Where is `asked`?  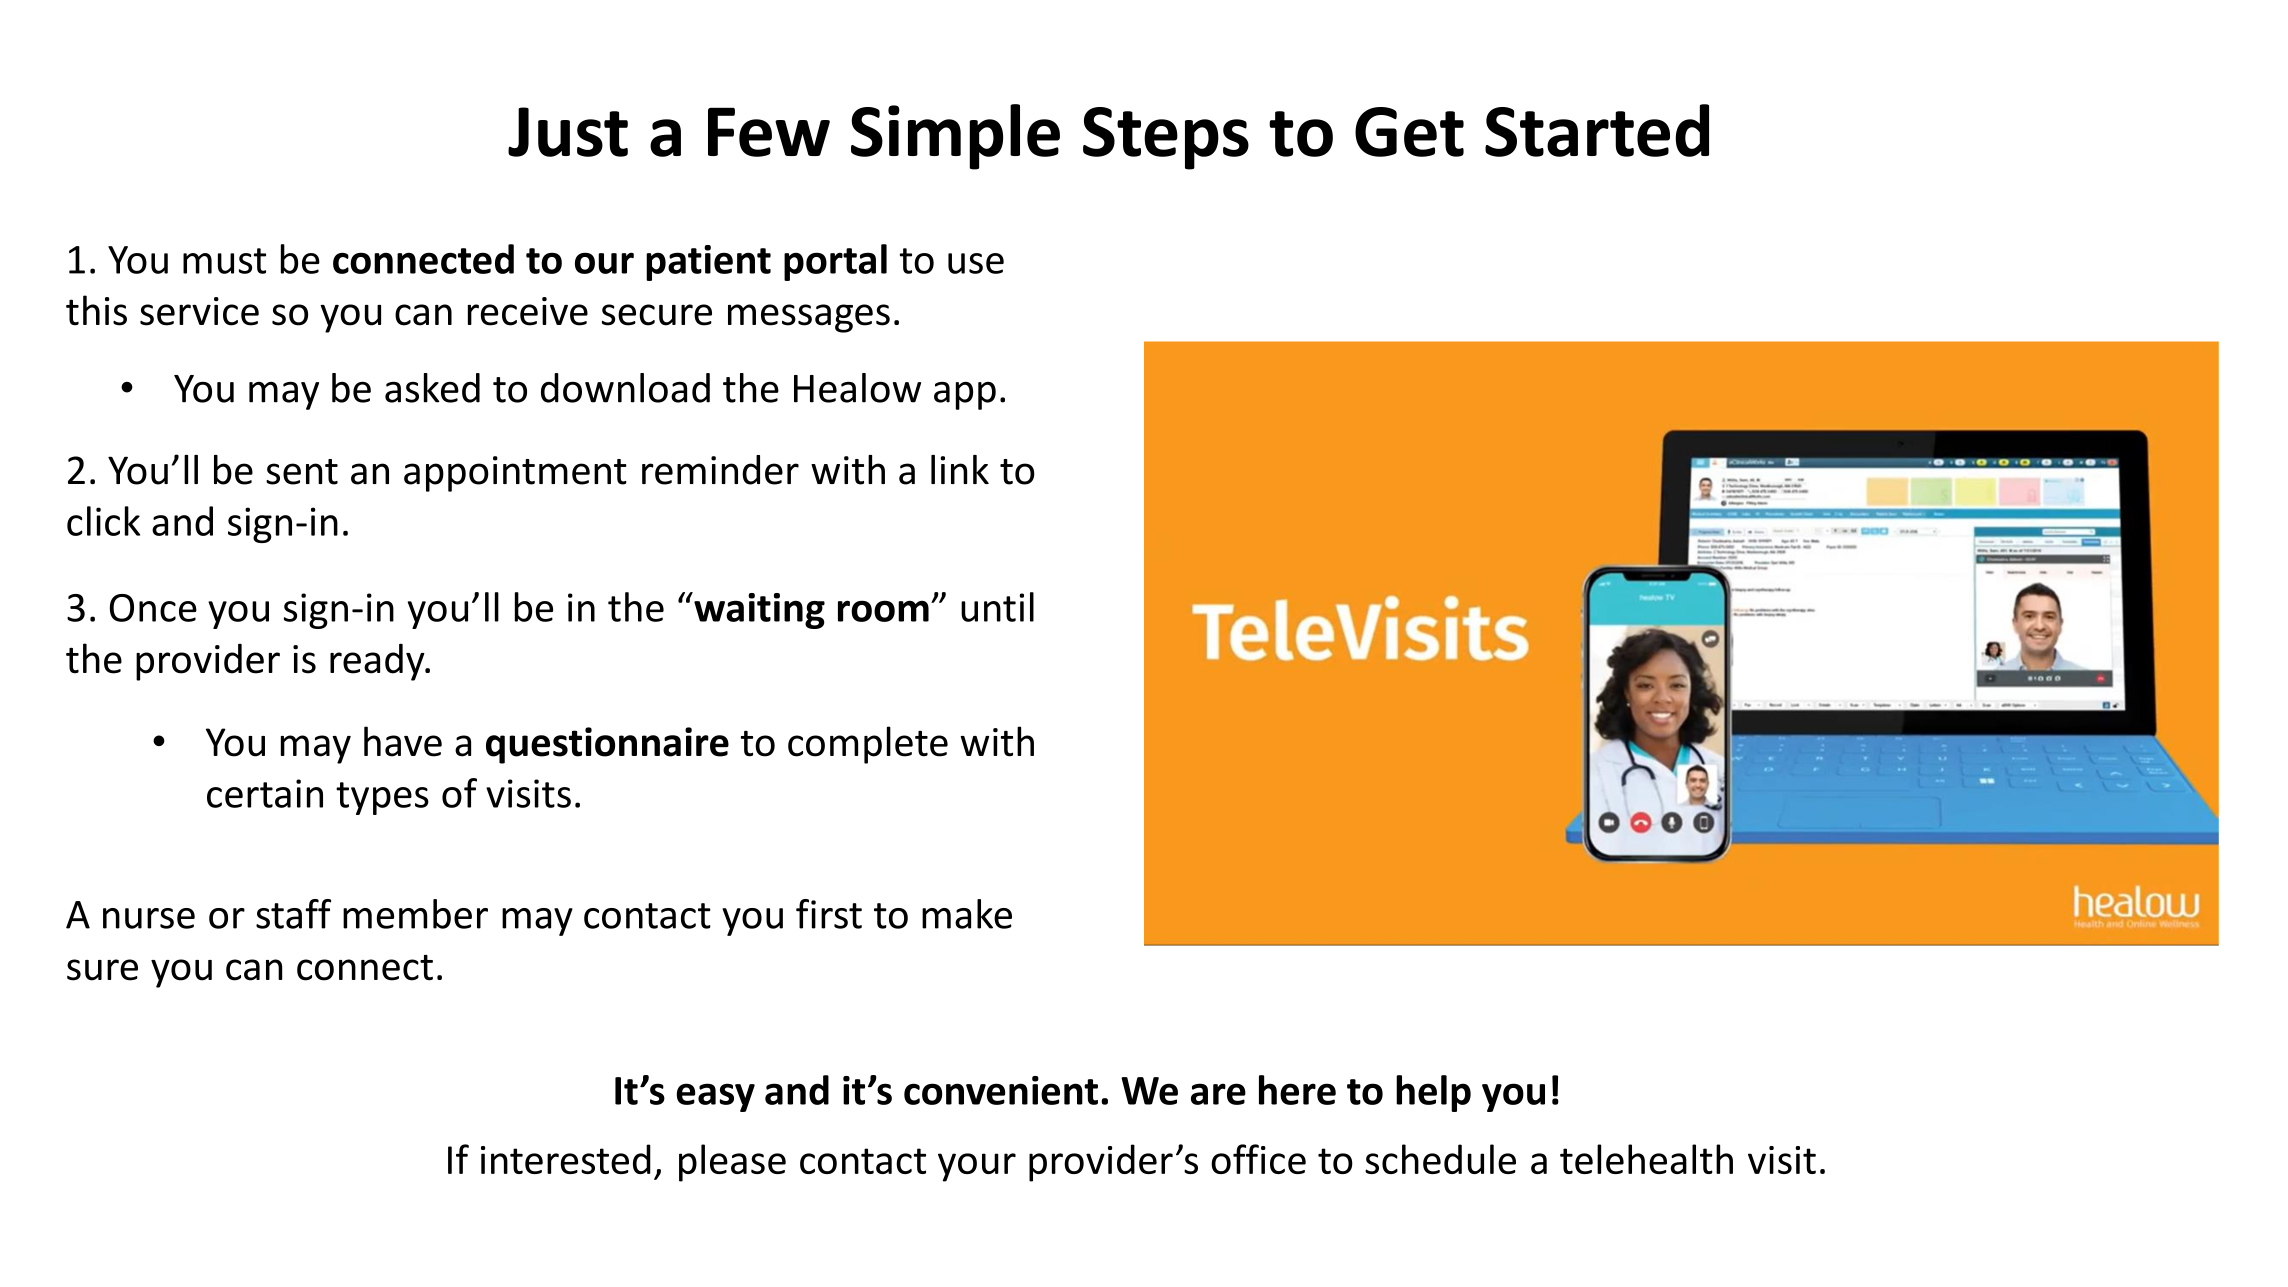
asked is located at coordinates (432, 388).
